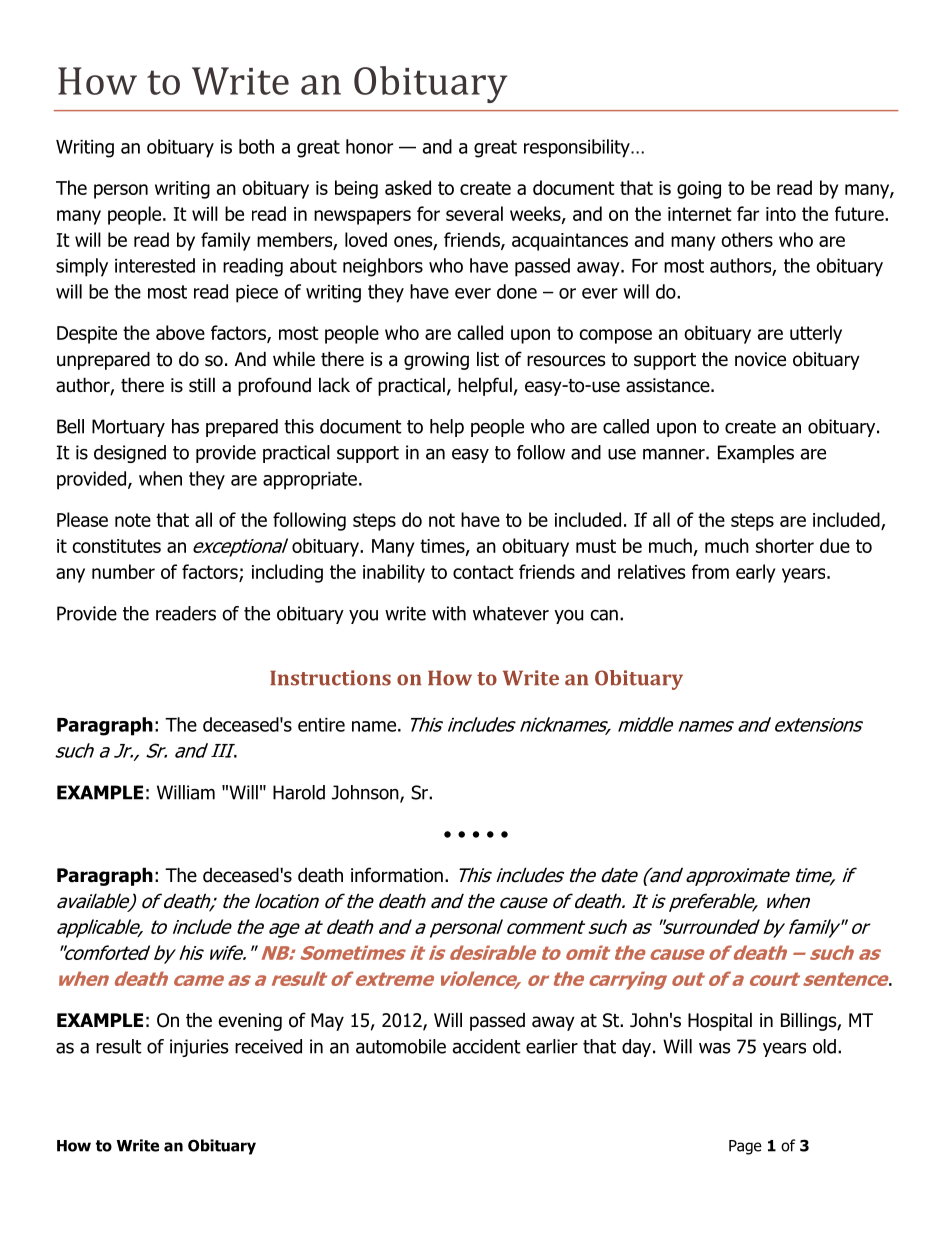  I want to click on contact, so click(483, 572).
